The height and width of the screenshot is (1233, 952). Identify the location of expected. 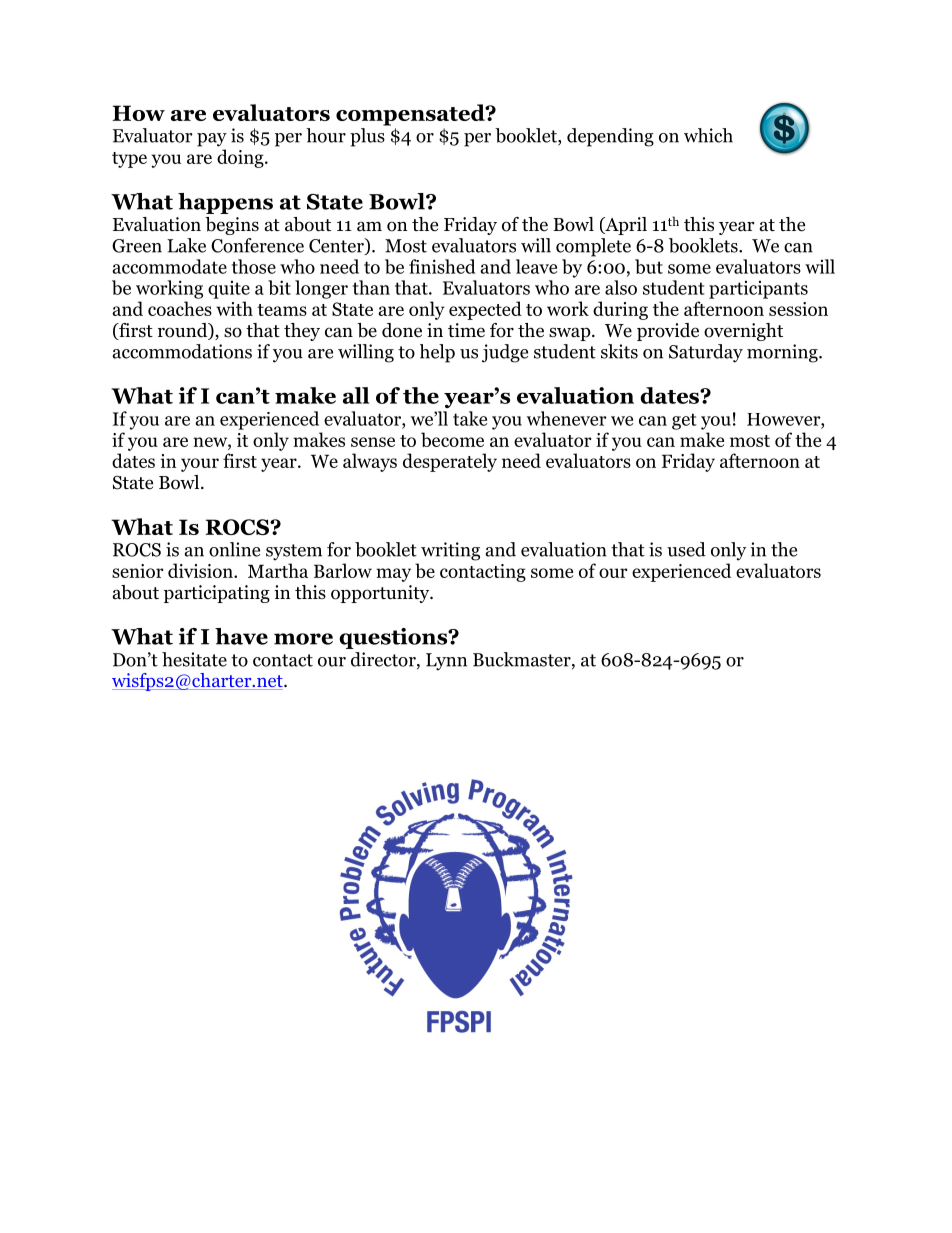
(485, 310).
